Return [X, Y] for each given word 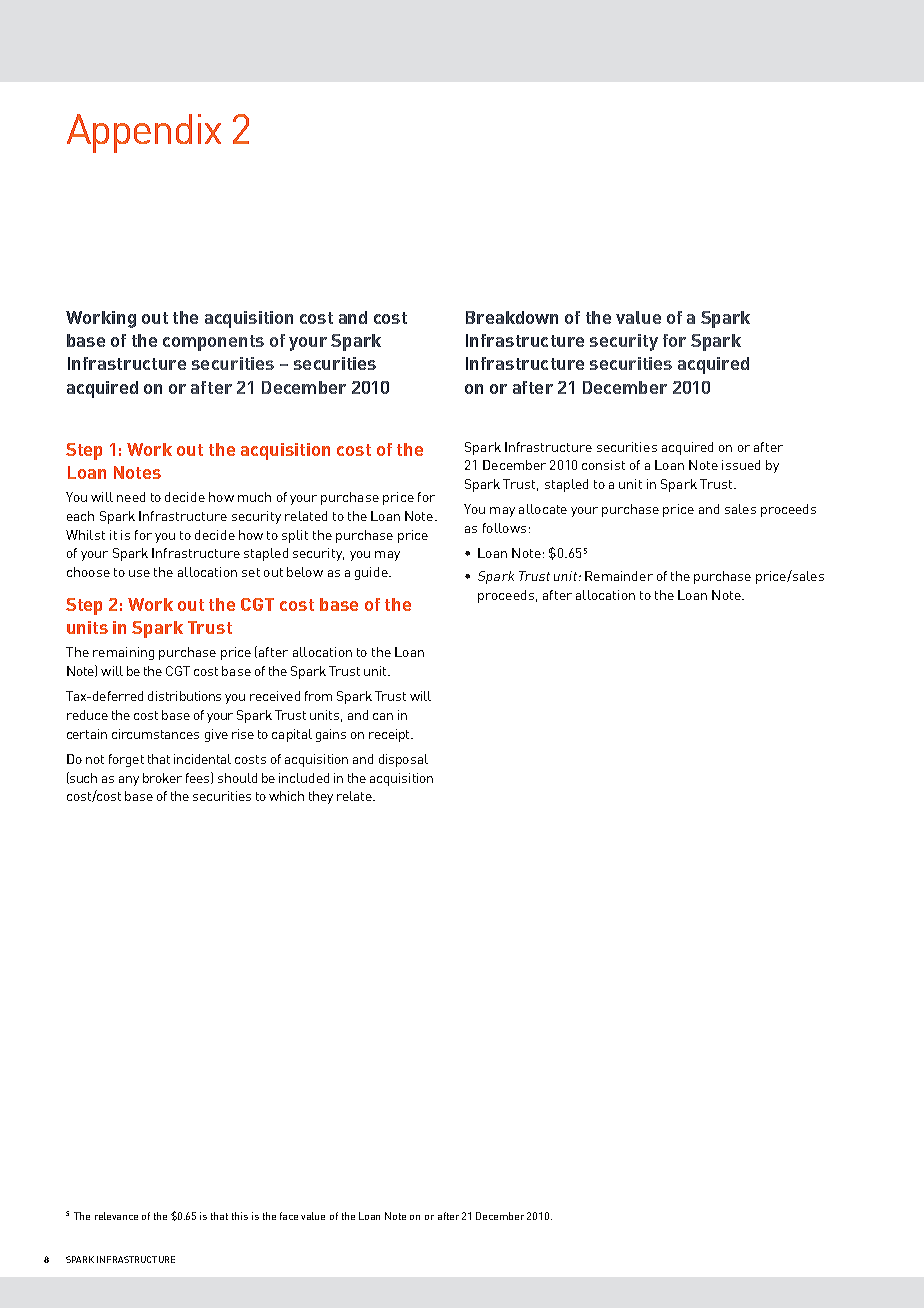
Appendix [144, 133]
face [289, 1216]
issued [741, 465]
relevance [116, 1216]
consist [603, 465]
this [240, 1216]
